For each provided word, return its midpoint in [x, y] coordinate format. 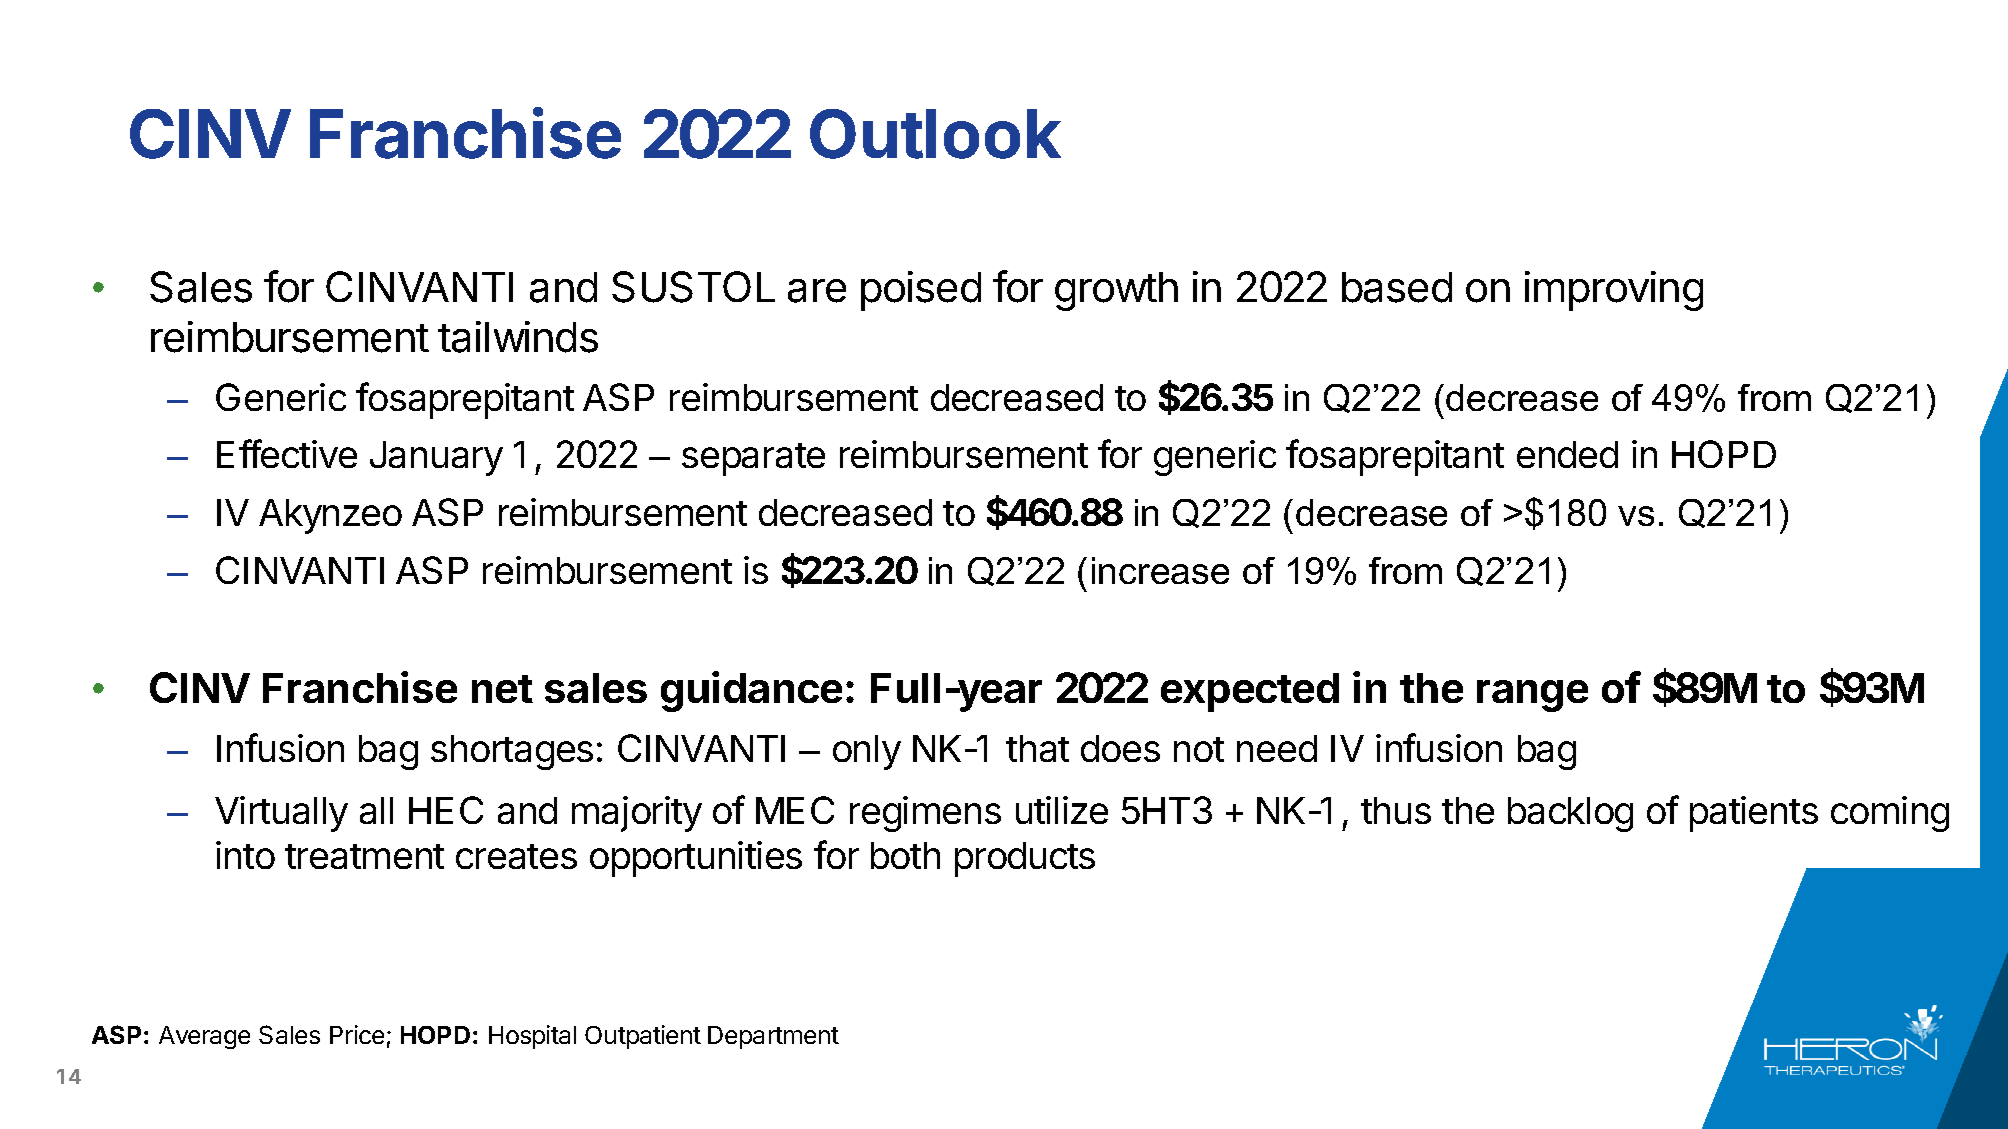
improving [1614, 291]
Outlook [935, 134]
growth [1116, 291]
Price [357, 1034]
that [1037, 748]
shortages [512, 752]
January [436, 458]
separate [753, 459]
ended [1567, 454]
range [1532, 696]
